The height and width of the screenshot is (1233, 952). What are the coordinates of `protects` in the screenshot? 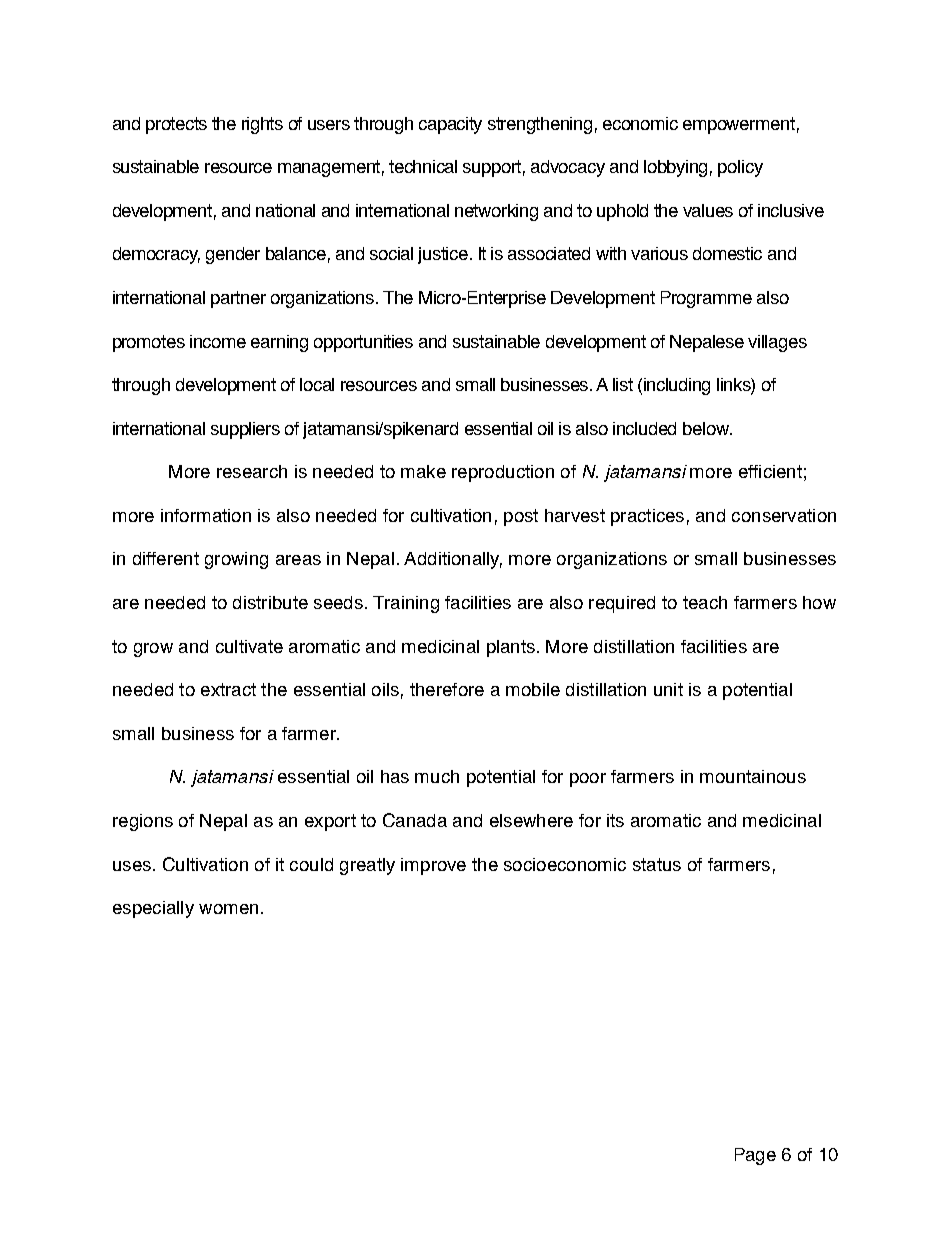 It's located at (176, 125).
